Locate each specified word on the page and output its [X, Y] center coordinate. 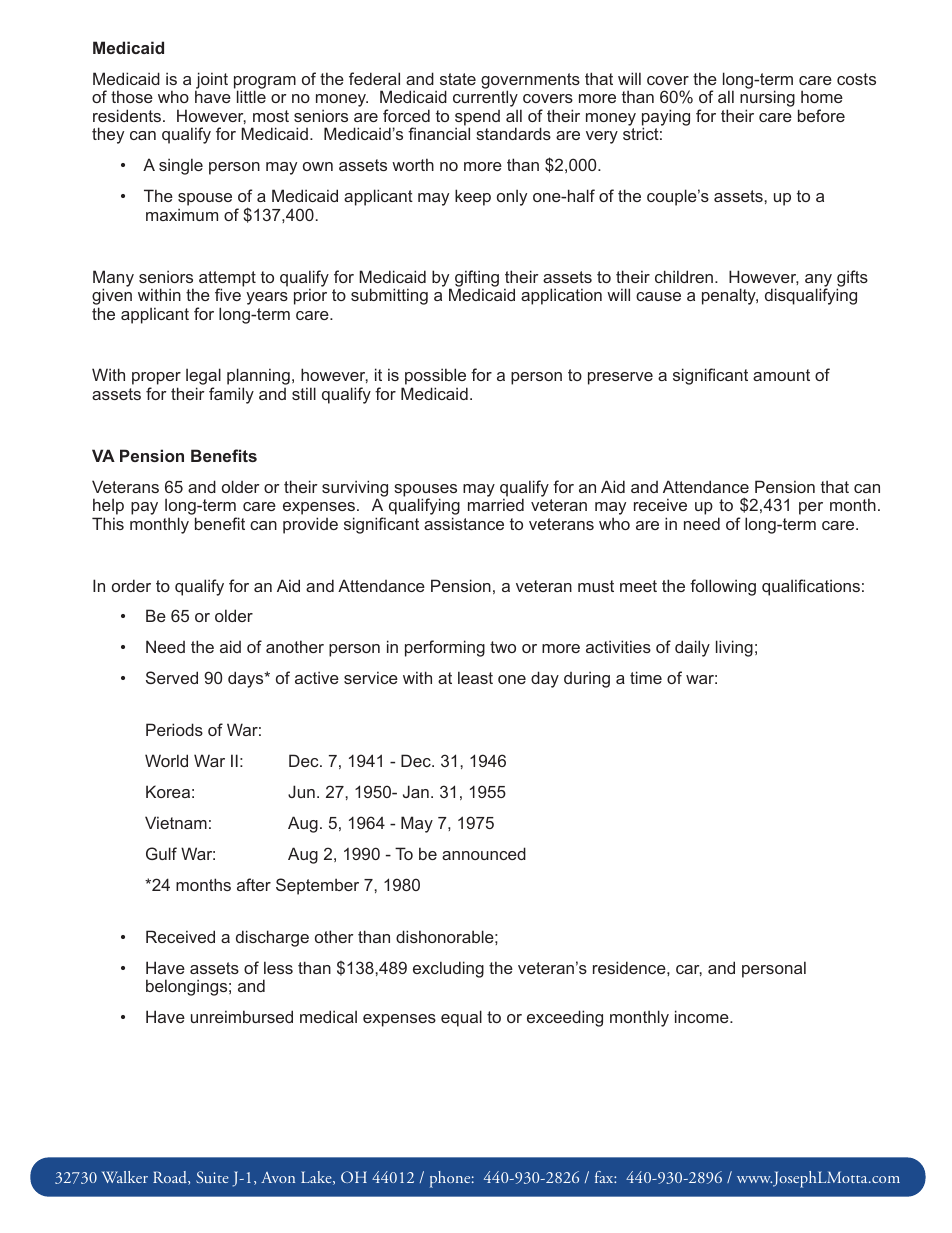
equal [461, 1018]
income [703, 1016]
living [734, 648]
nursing [767, 100]
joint [211, 81]
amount [781, 375]
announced [484, 853]
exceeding [565, 1018]
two [503, 647]
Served [172, 677]
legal [203, 378]
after [254, 884]
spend [477, 119]
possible [435, 378]
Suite [212, 1177]
